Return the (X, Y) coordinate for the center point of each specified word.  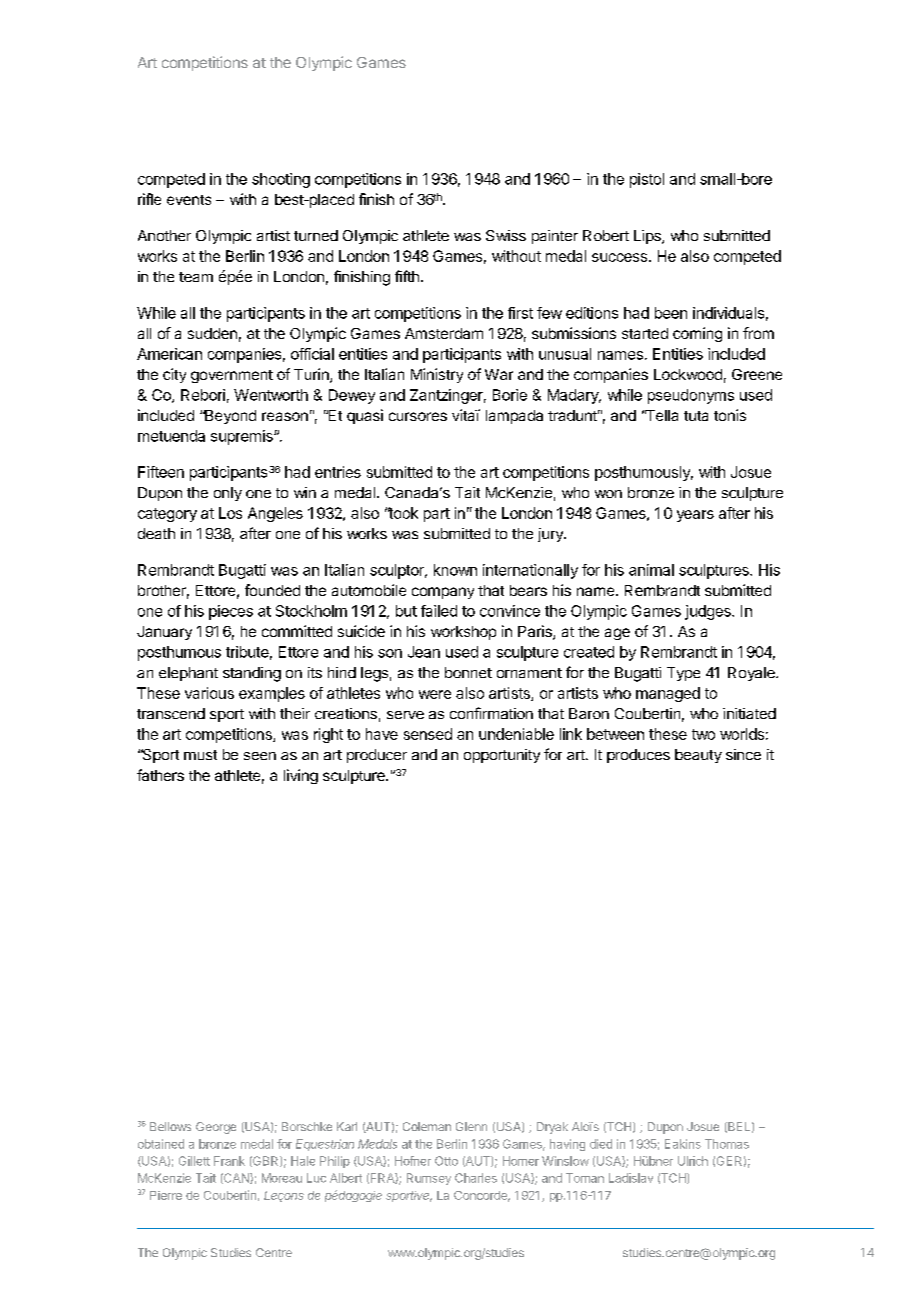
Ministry (437, 375)
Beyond (229, 417)
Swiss (506, 235)
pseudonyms (691, 396)
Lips (648, 237)
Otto (446, 1161)
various (209, 693)
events (189, 200)
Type (683, 674)
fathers (160, 775)
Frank (229, 1161)
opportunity (502, 756)
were (435, 694)
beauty (698, 756)
